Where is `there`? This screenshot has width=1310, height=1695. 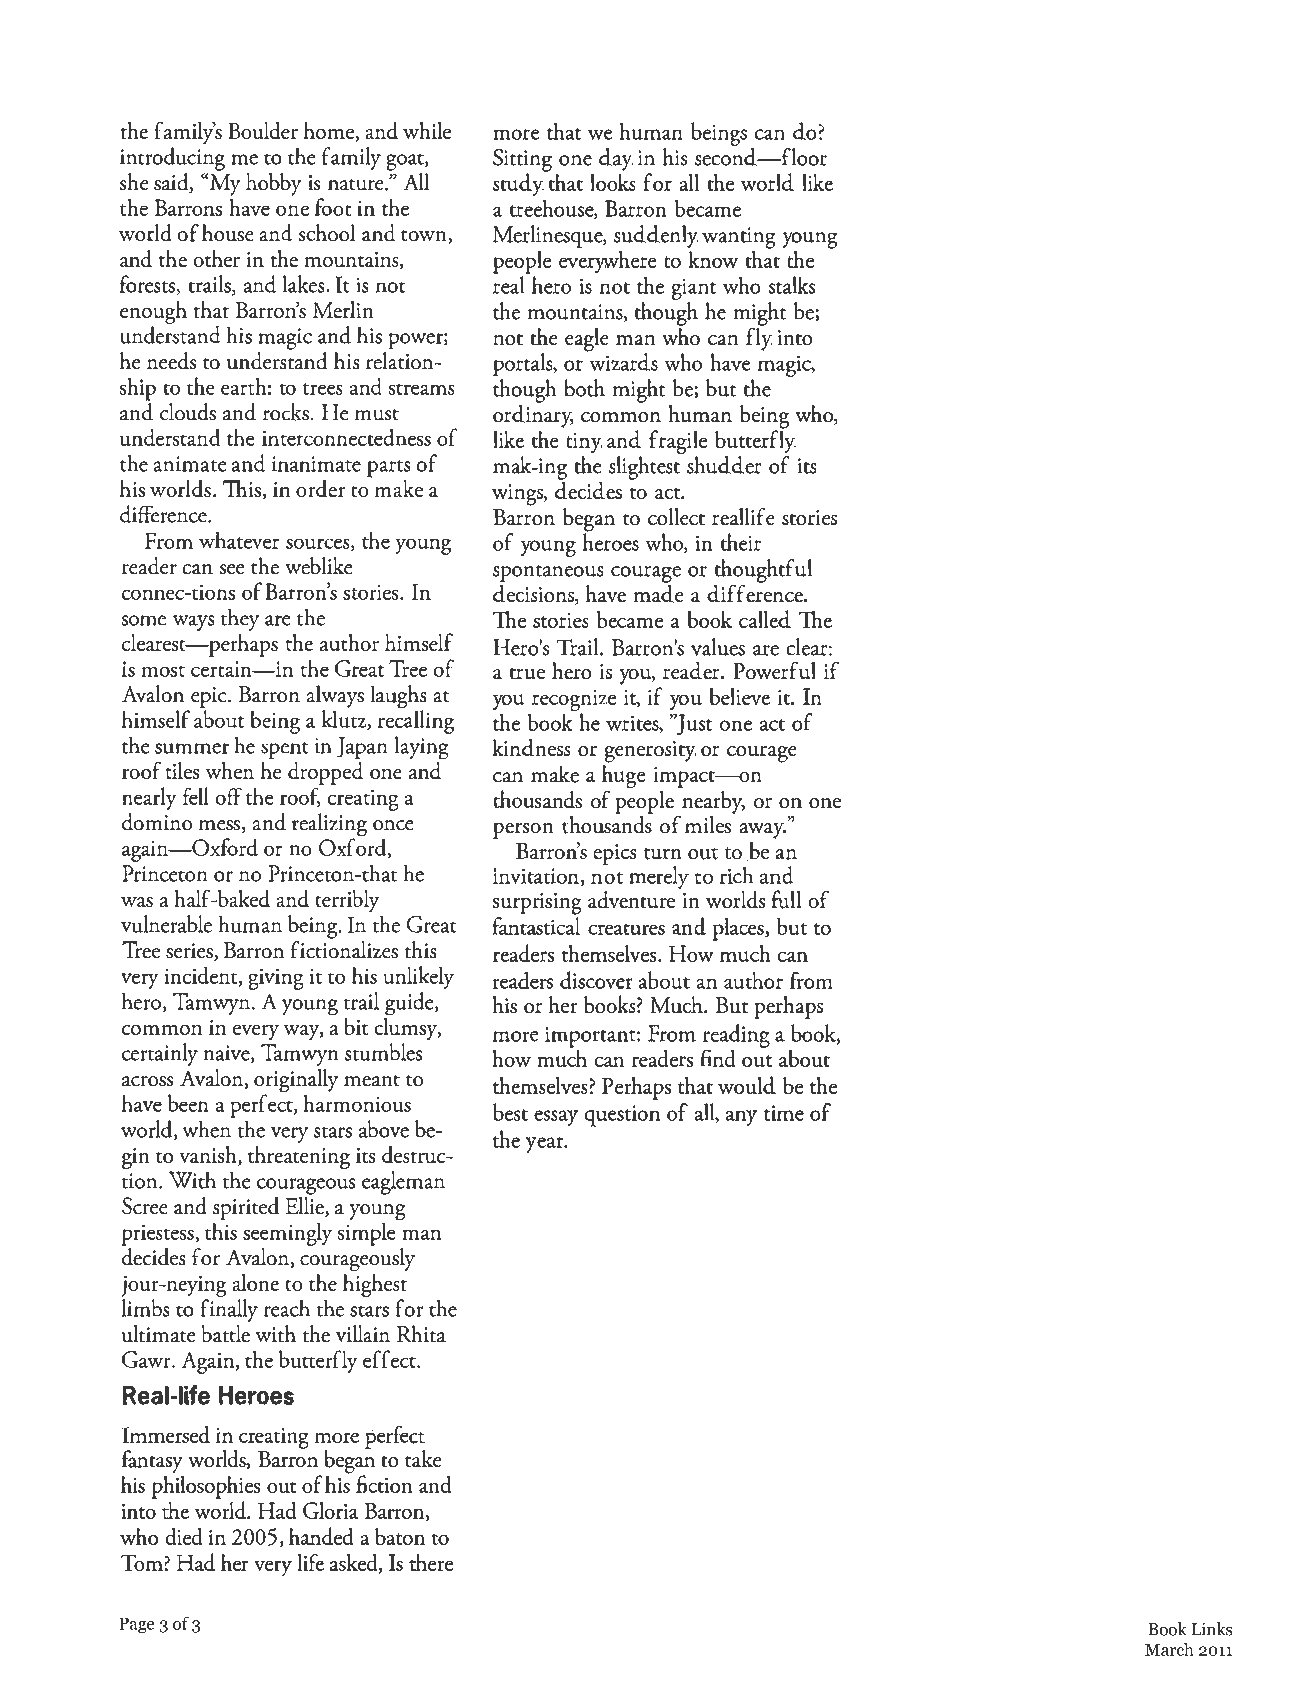
there is located at coordinates (431, 1562).
